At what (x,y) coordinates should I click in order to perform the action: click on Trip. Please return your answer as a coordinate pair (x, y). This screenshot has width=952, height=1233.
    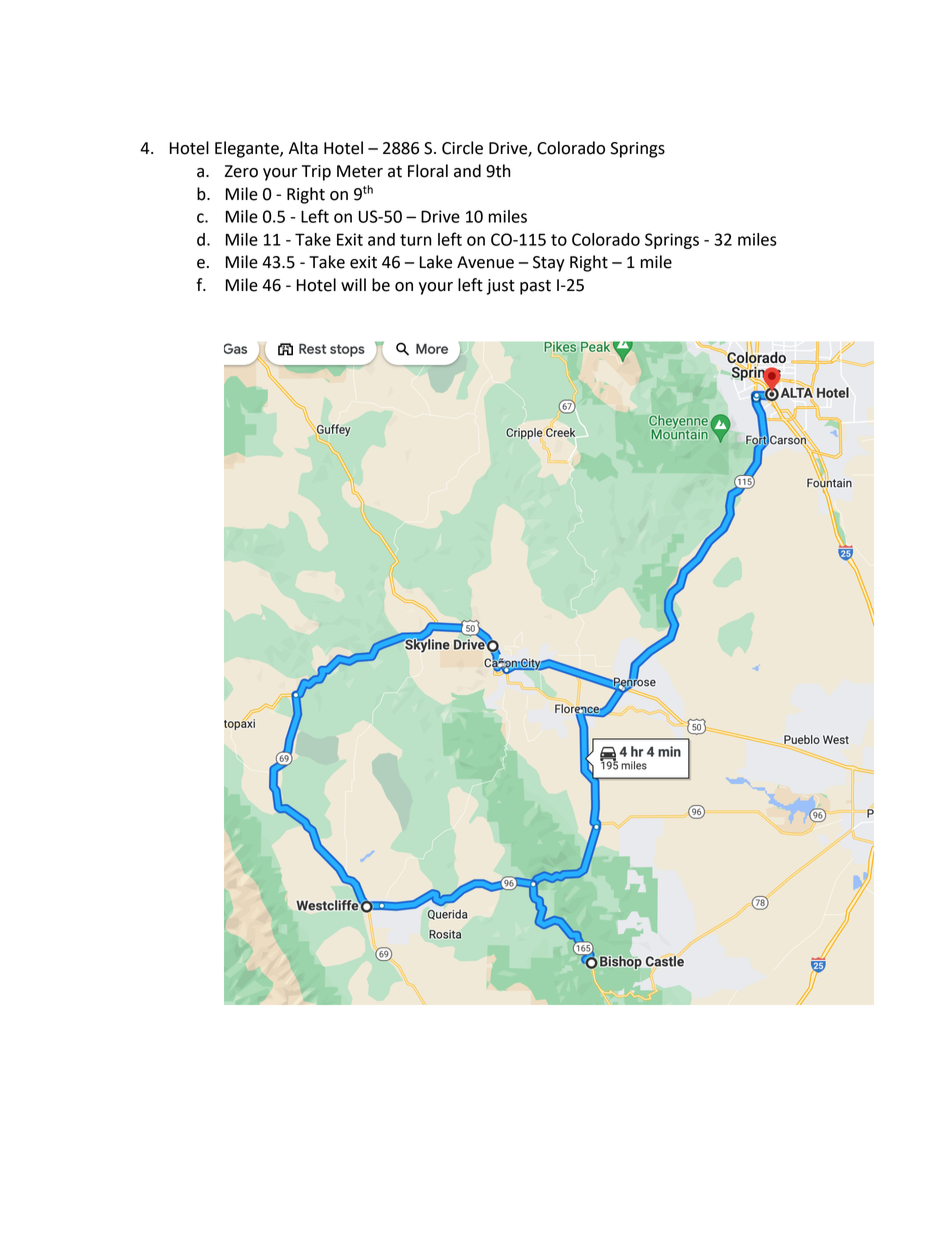
    Looking at the image, I should click on (316, 173).
